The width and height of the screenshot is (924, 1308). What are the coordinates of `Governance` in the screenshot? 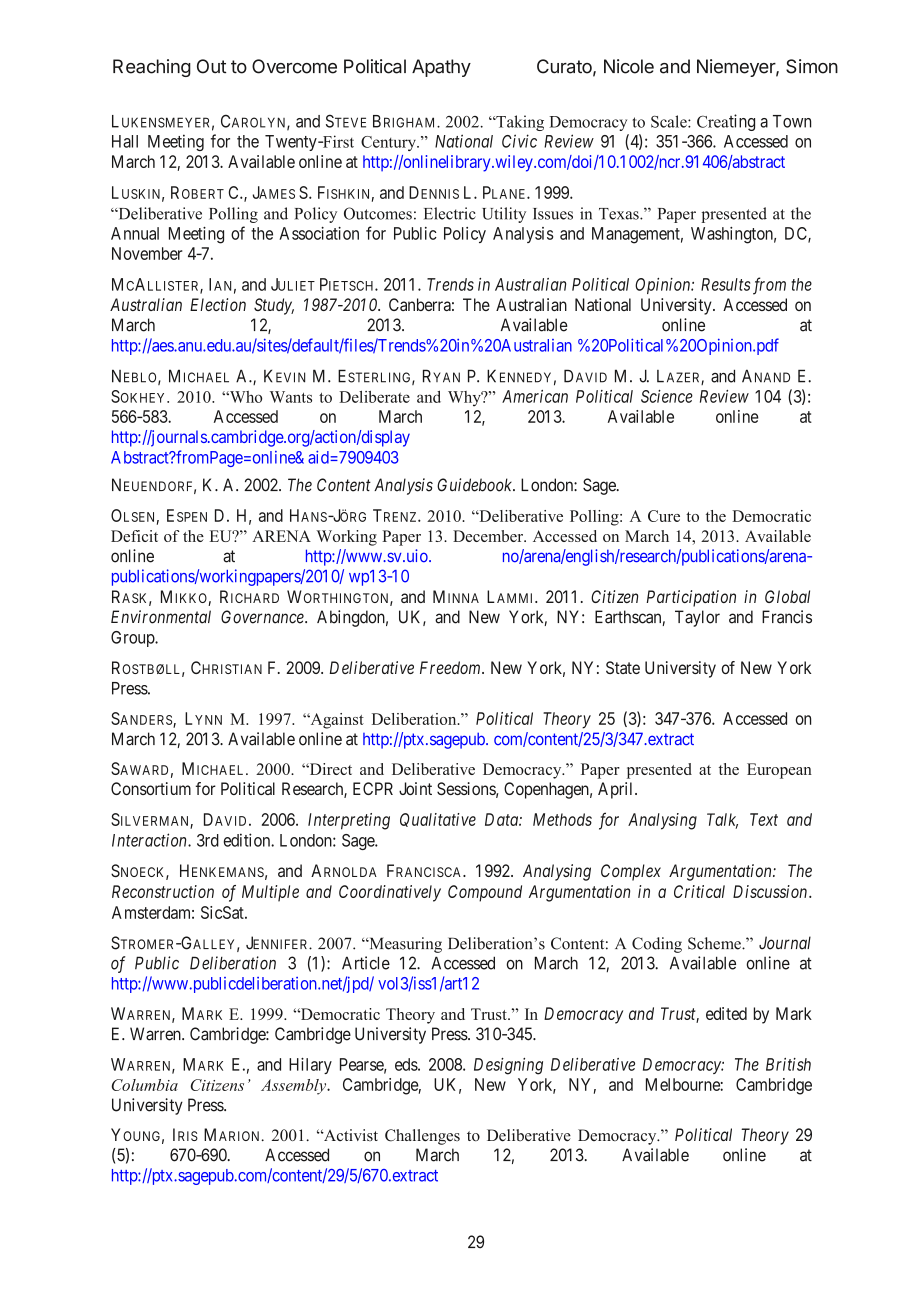 It's located at (263, 617).
